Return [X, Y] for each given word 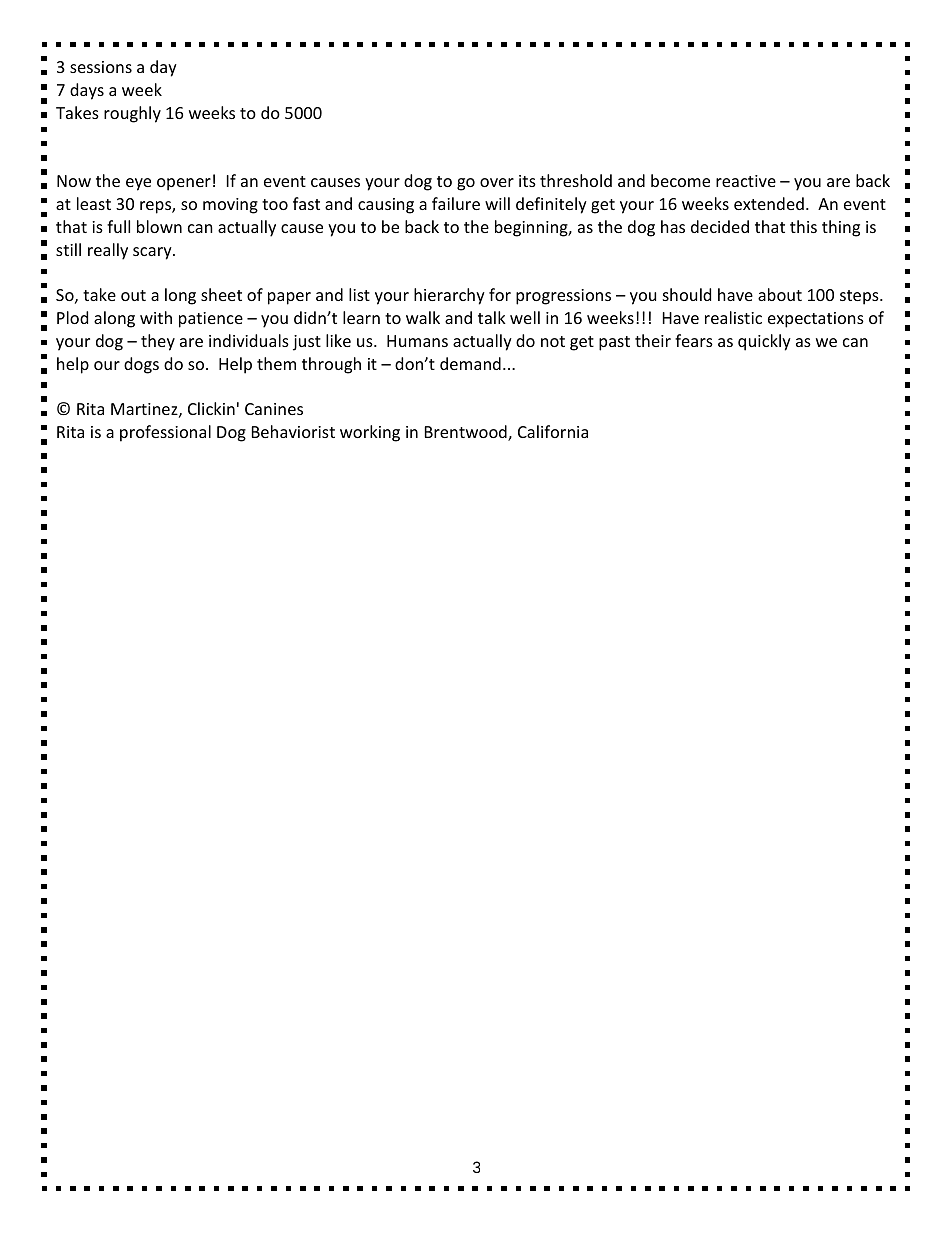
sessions [101, 67]
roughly [132, 114]
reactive [746, 181]
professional [165, 433]
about [780, 294]
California [553, 431]
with [156, 317]
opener [184, 184]
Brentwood [467, 433]
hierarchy [449, 296]
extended [769, 203]
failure [456, 203]
